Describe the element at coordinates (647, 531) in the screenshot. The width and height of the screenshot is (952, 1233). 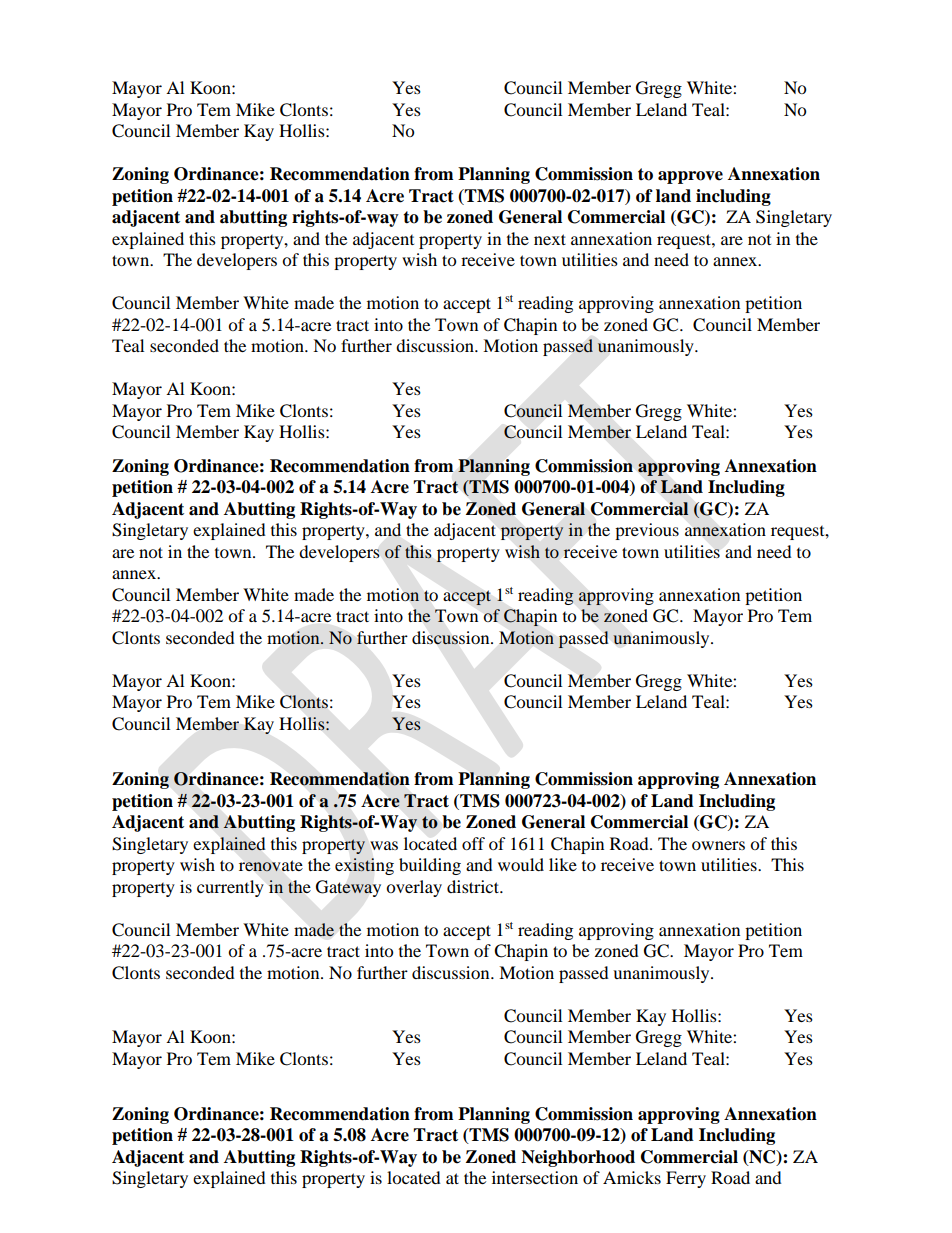
I see `previous` at that location.
